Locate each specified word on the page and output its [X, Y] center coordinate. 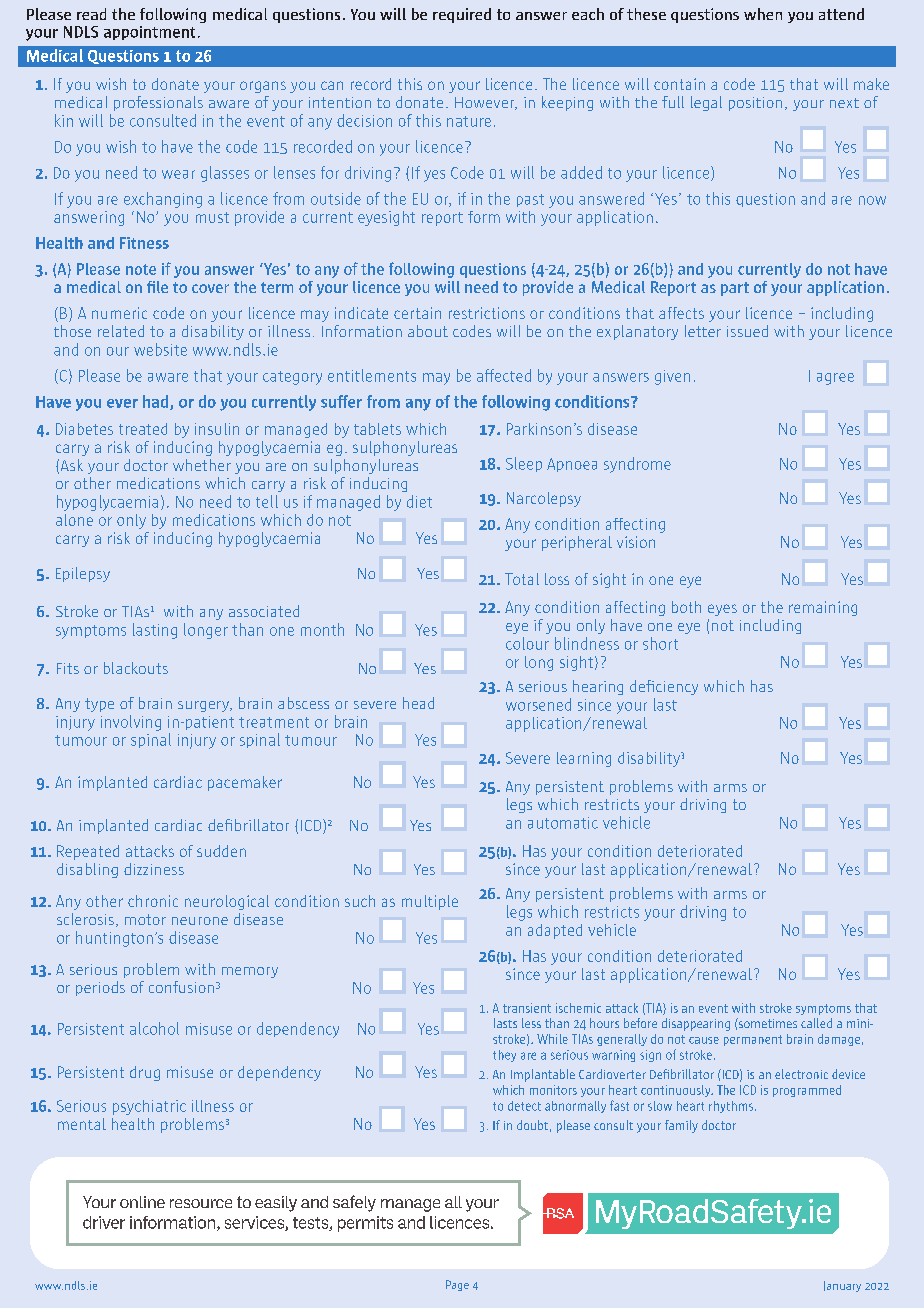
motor [145, 919]
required [462, 15]
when [763, 14]
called [816, 1023]
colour [527, 643]
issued [747, 331]
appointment [149, 33]
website [160, 349]
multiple [430, 902]
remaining [823, 608]
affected [504, 375]
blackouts [136, 668]
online [142, 1202]
